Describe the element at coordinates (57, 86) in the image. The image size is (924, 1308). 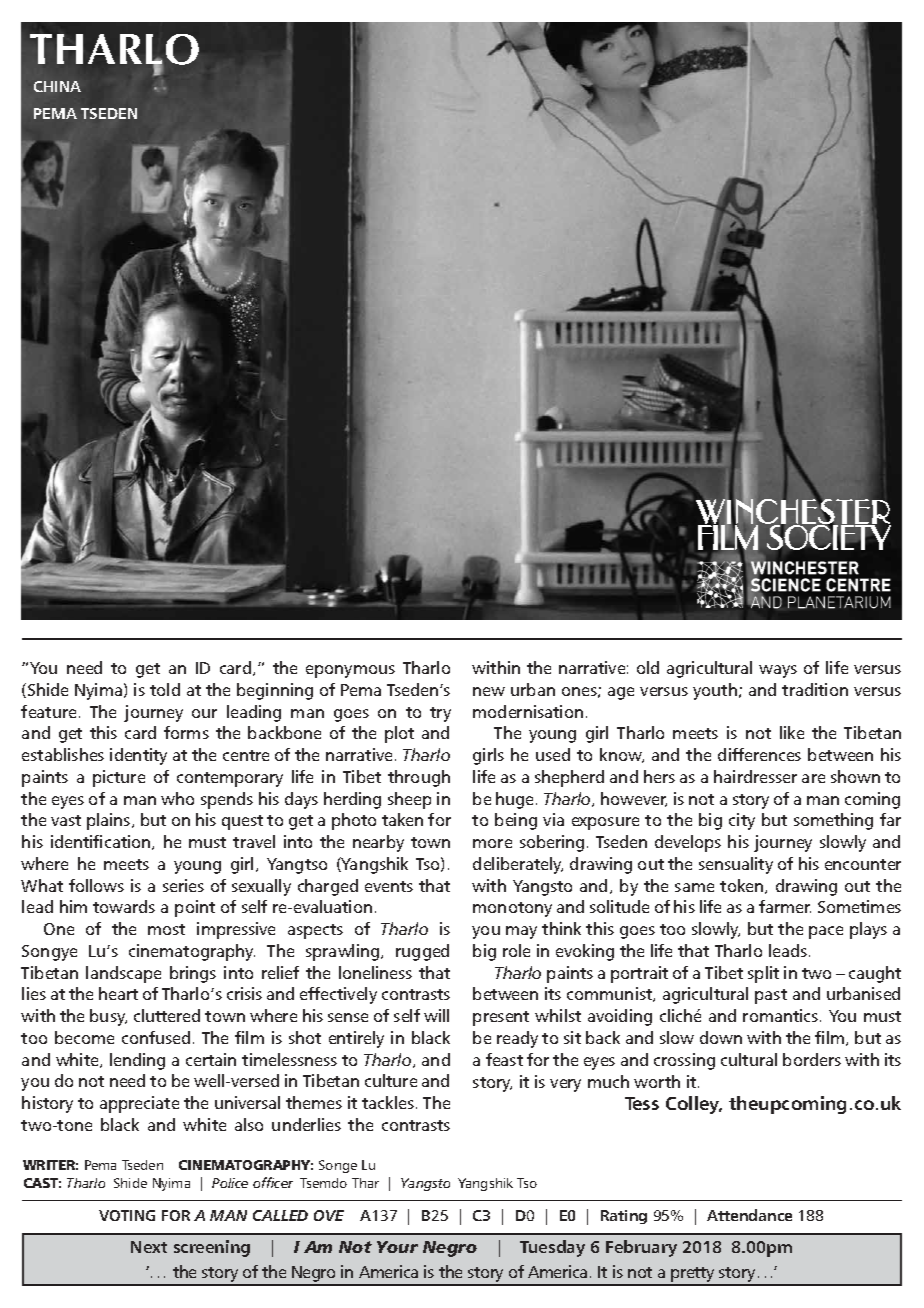
I see `CHINA` at that location.
